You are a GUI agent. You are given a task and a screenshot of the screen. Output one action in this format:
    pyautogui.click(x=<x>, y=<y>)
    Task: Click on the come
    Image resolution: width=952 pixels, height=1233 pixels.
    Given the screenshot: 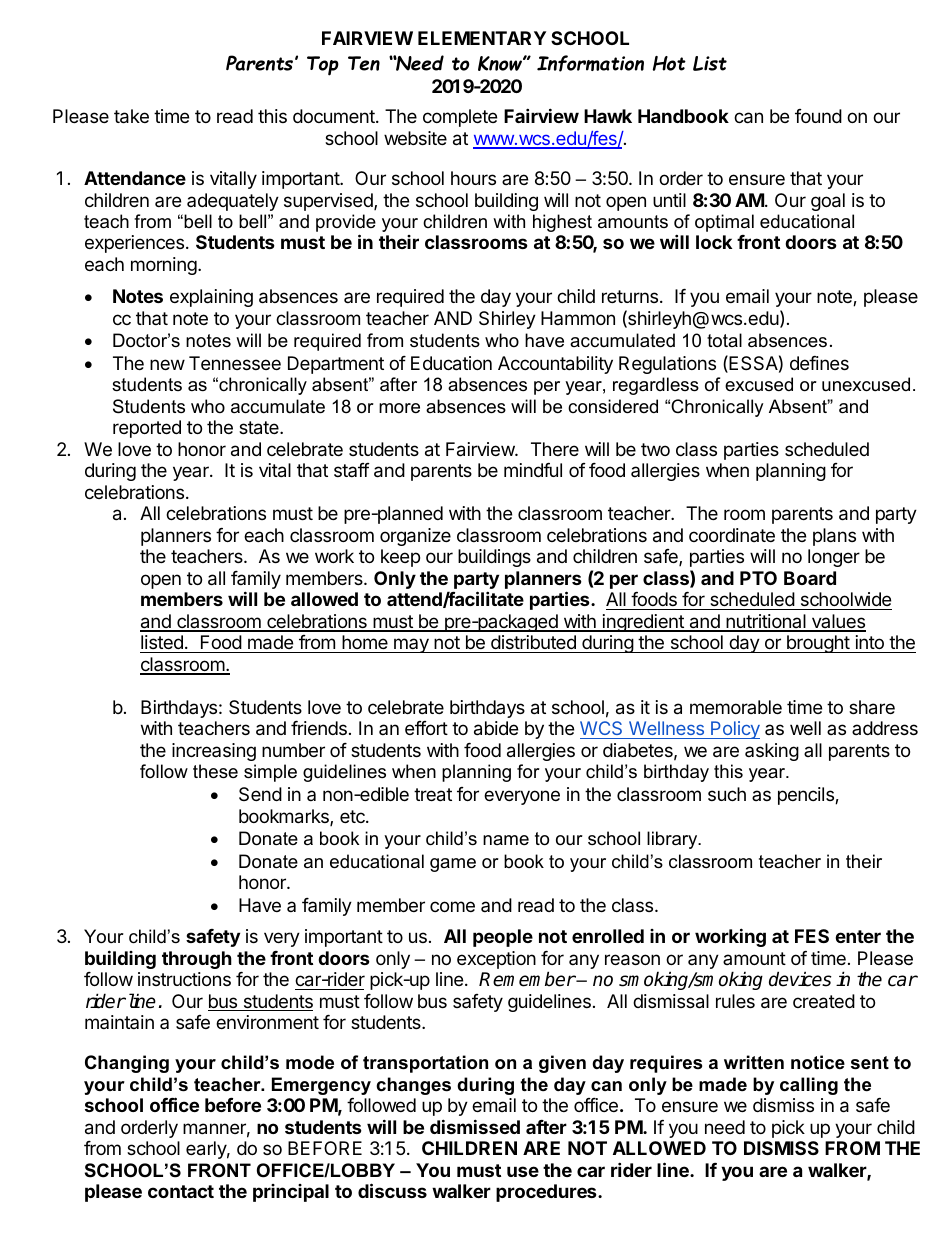 What is the action you would take?
    pyautogui.click(x=452, y=906)
